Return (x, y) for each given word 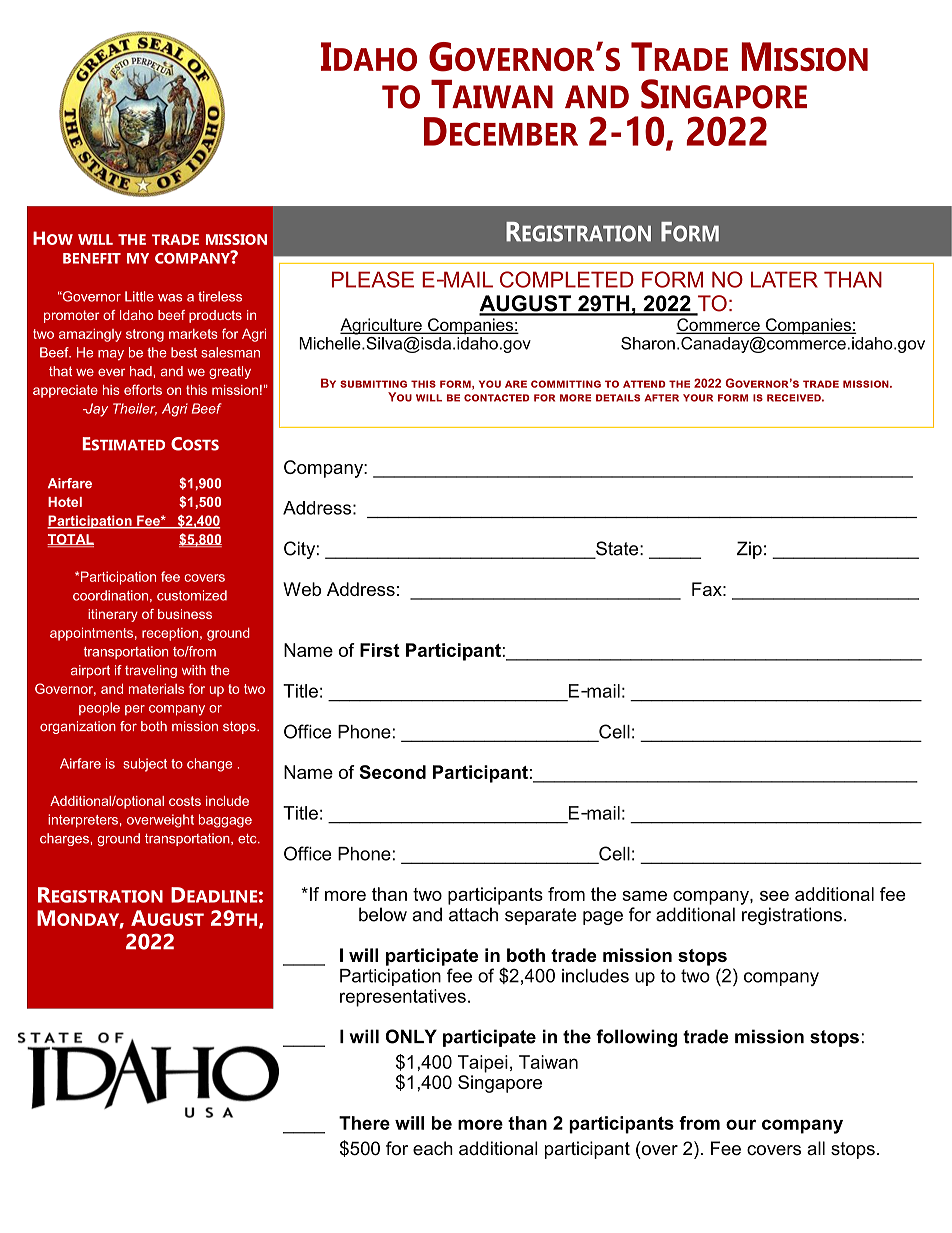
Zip (749, 550)
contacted (497, 398)
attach (473, 914)
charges (65, 839)
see (774, 896)
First (380, 650)
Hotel (65, 502)
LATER (784, 279)
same (644, 896)
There (364, 1123)
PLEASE (373, 279)
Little (139, 296)
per (135, 710)
